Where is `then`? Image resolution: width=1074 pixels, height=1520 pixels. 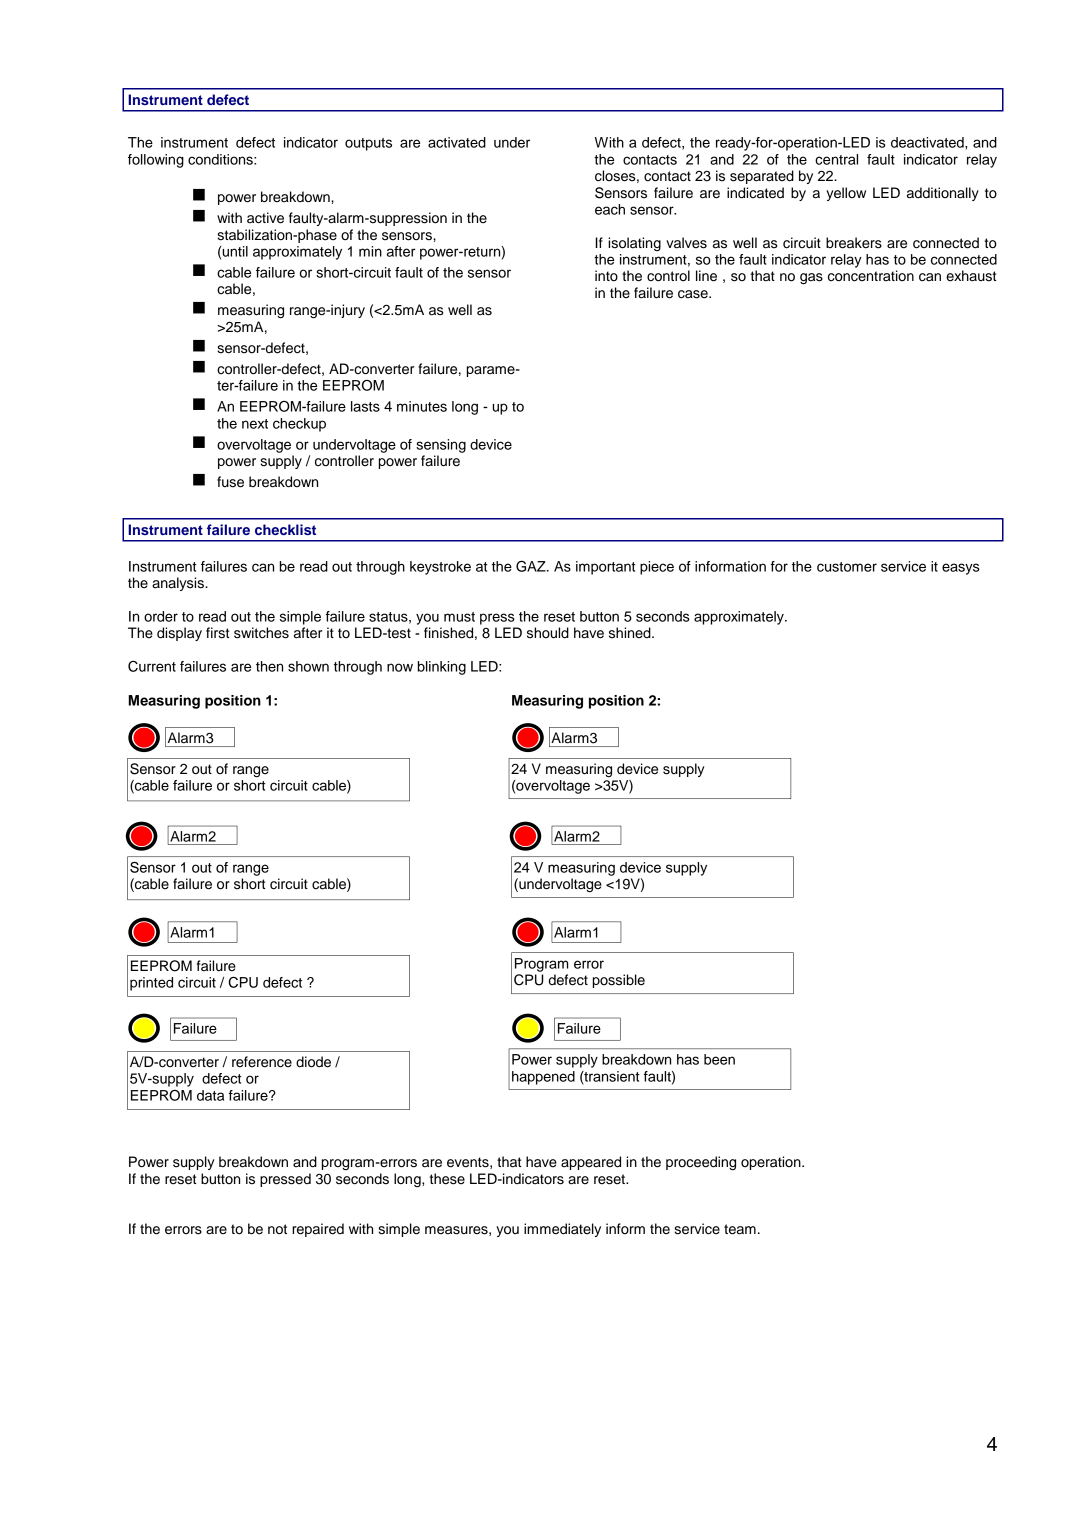 then is located at coordinates (269, 666).
